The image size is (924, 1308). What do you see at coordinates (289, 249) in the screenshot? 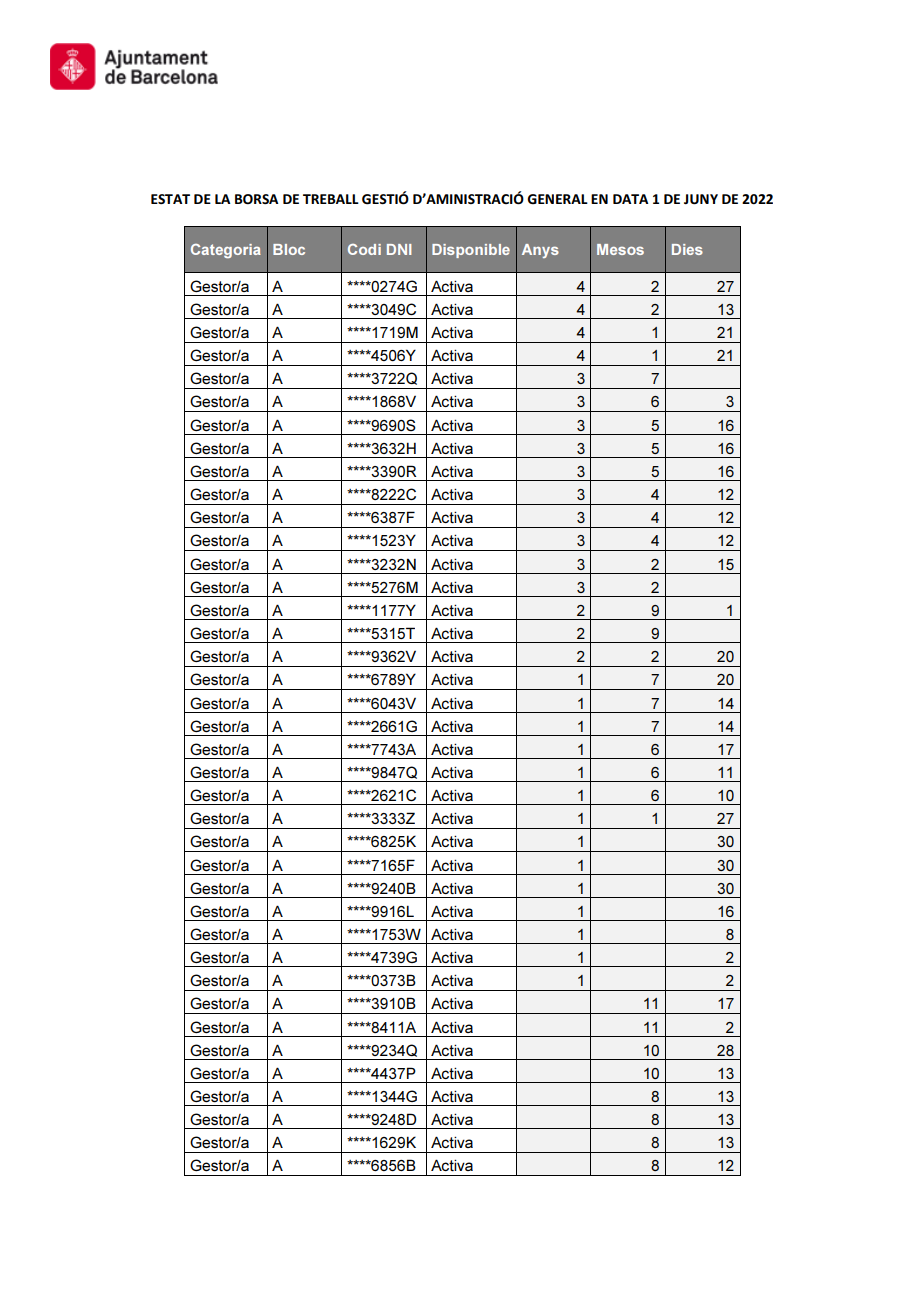
I see `Bloc` at bounding box center [289, 249].
